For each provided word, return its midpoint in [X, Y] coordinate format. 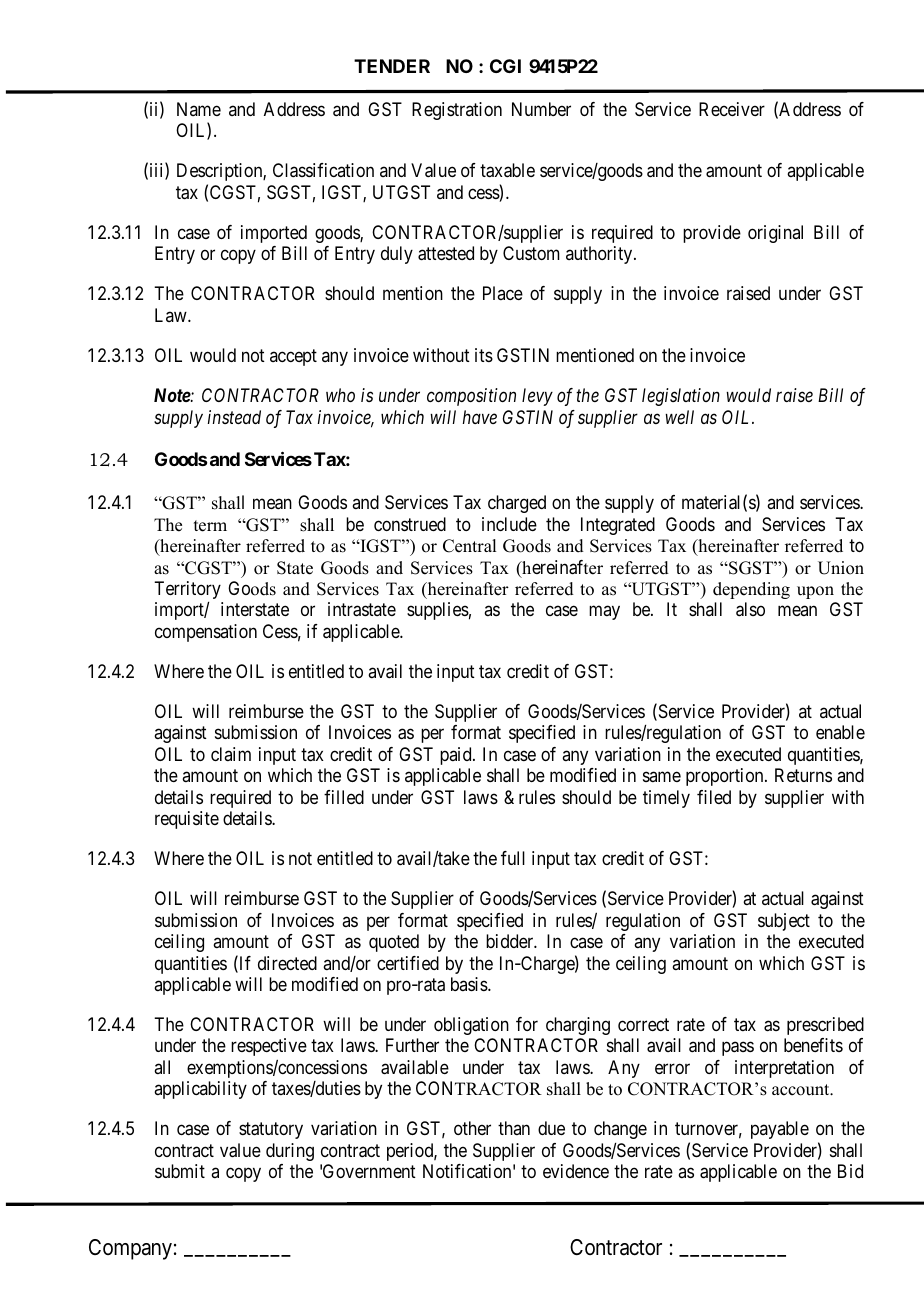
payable [780, 1130]
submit [180, 1171]
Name [199, 109]
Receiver [732, 109]
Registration [457, 111]
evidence [576, 1171]
